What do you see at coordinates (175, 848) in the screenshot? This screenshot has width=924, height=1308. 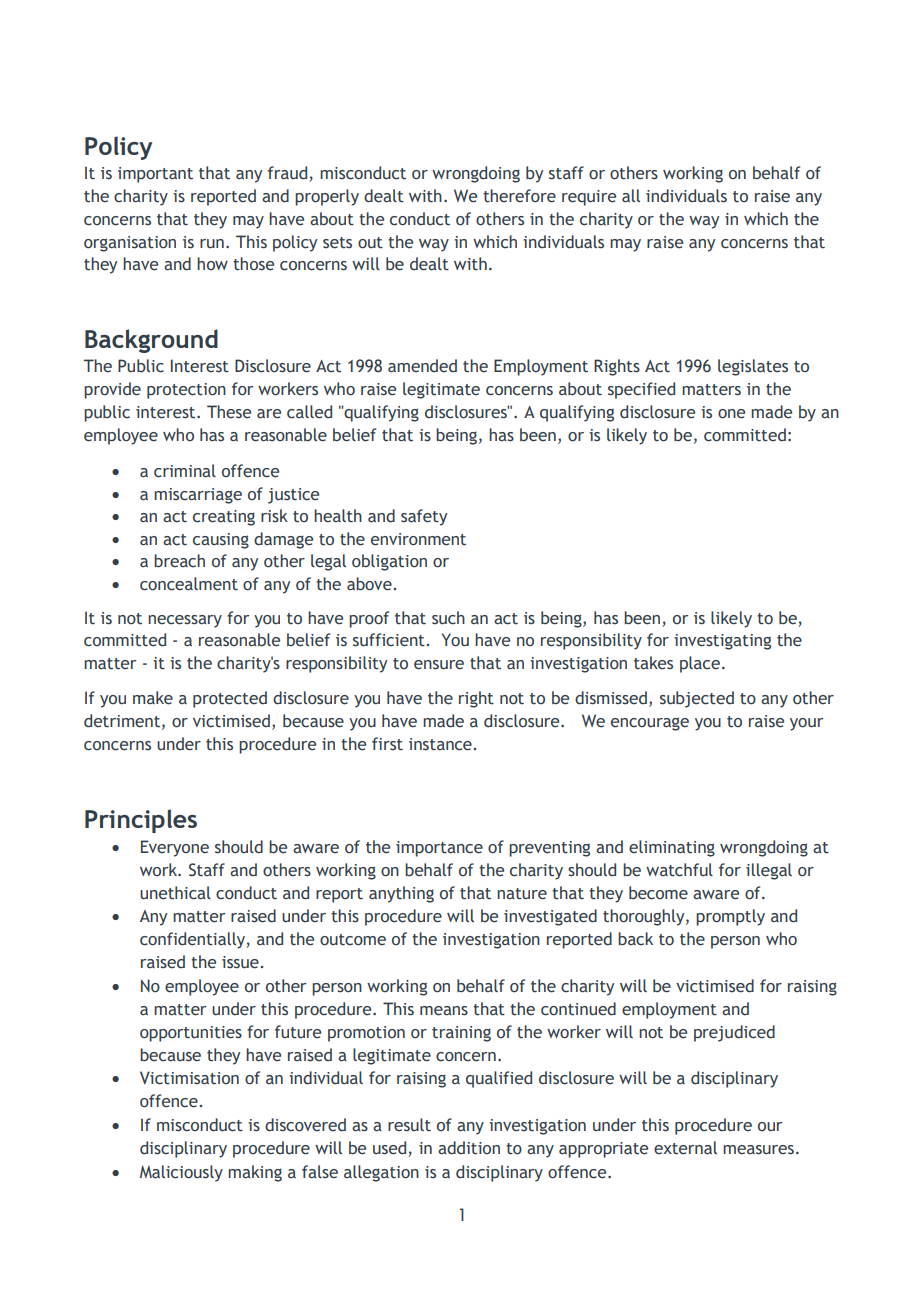 I see `Everyone` at bounding box center [175, 848].
